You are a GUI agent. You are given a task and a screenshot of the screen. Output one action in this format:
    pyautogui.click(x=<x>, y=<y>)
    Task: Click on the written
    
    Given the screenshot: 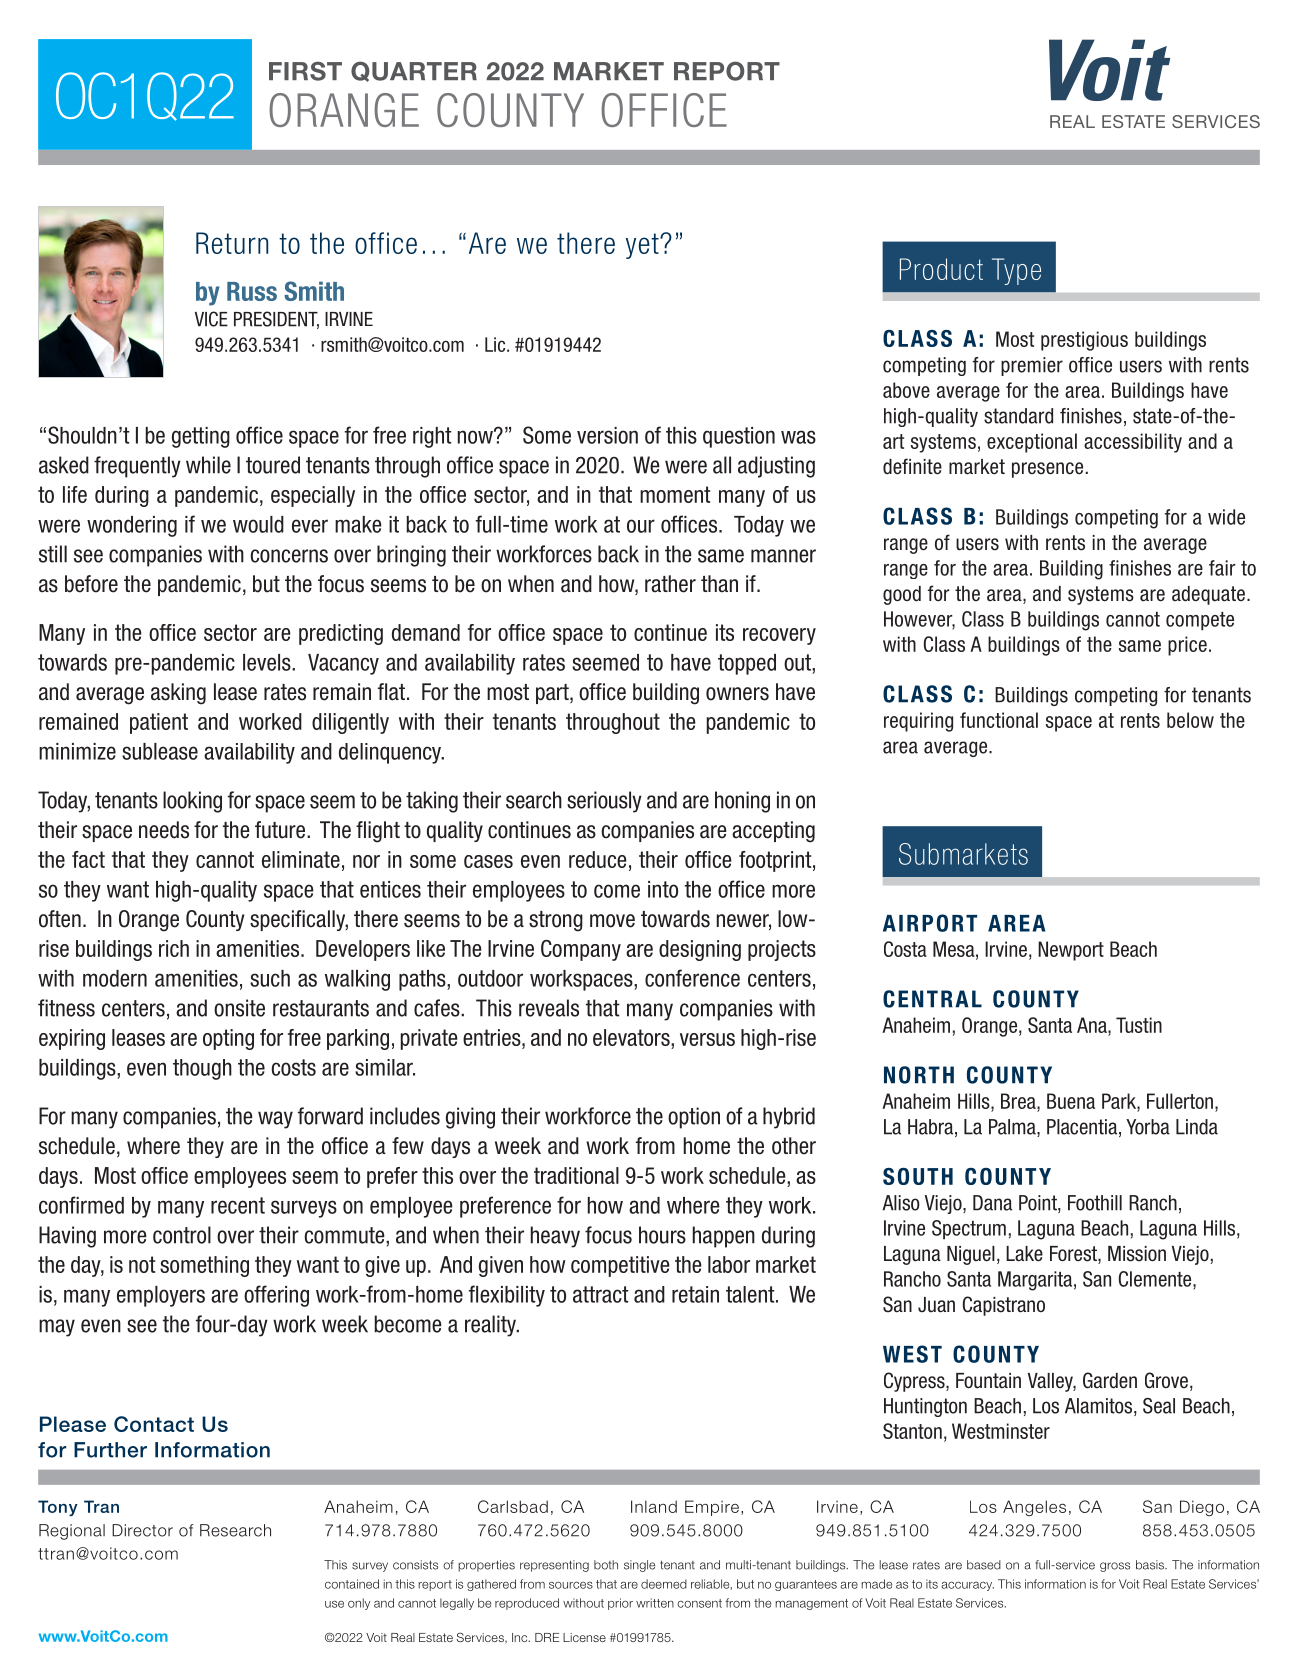 What is the action you would take?
    pyautogui.click(x=655, y=1603)
